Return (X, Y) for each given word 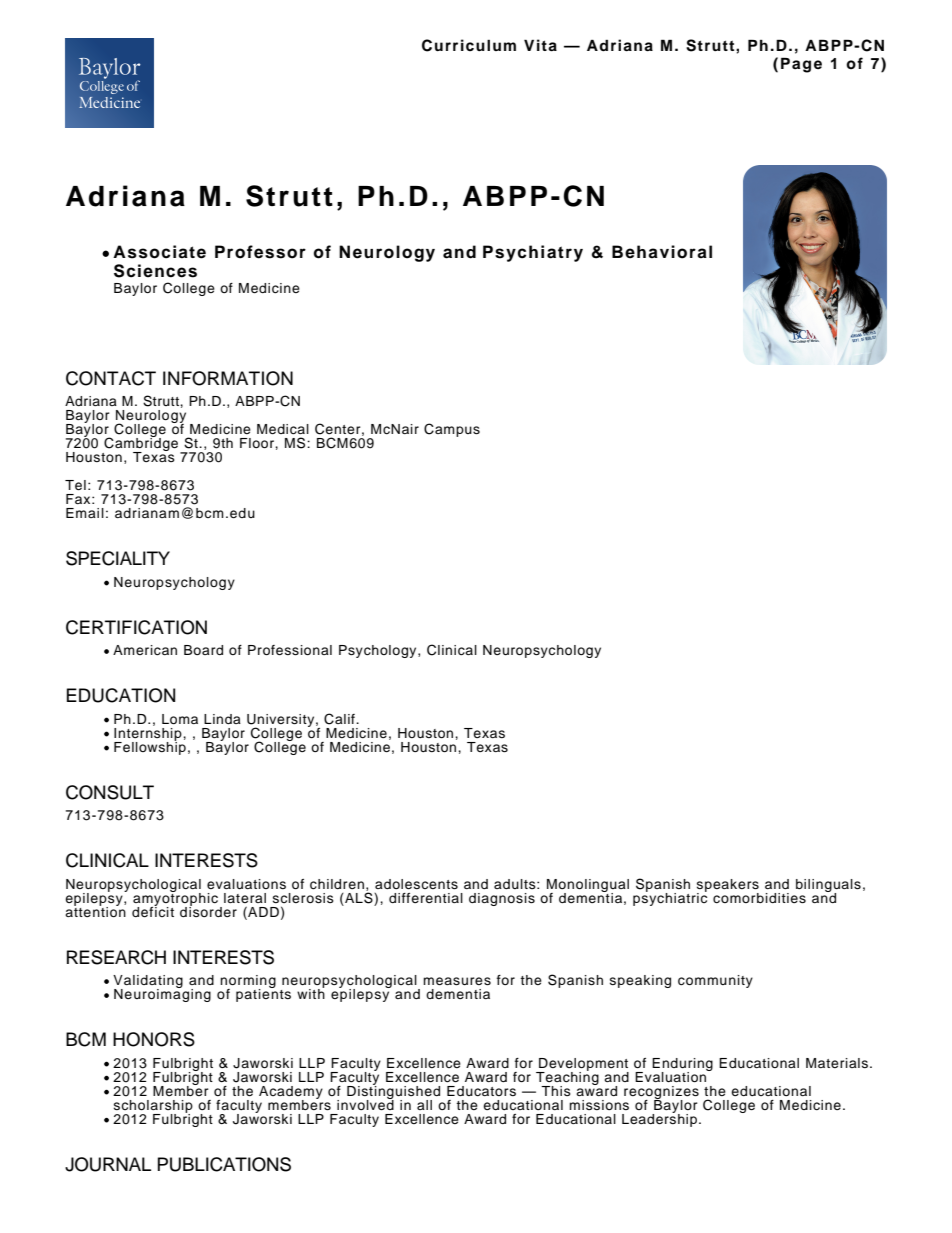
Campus (452, 430)
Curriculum (469, 45)
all (424, 1105)
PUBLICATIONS (224, 1164)
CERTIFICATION (136, 627)
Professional (290, 650)
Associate (159, 252)
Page (801, 65)
